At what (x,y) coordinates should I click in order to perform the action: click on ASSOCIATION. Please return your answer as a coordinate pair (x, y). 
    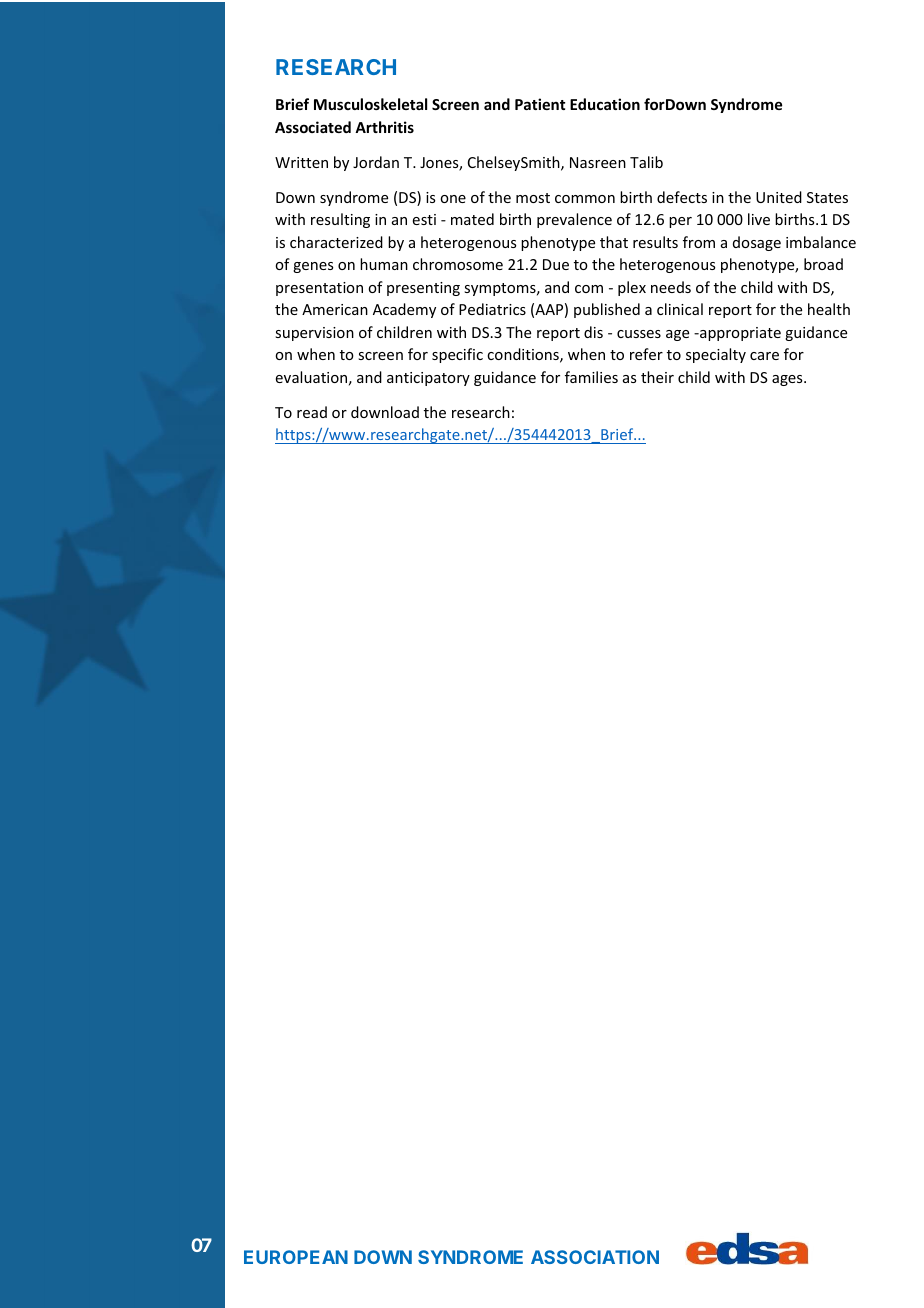
    Looking at the image, I should click on (595, 1257).
